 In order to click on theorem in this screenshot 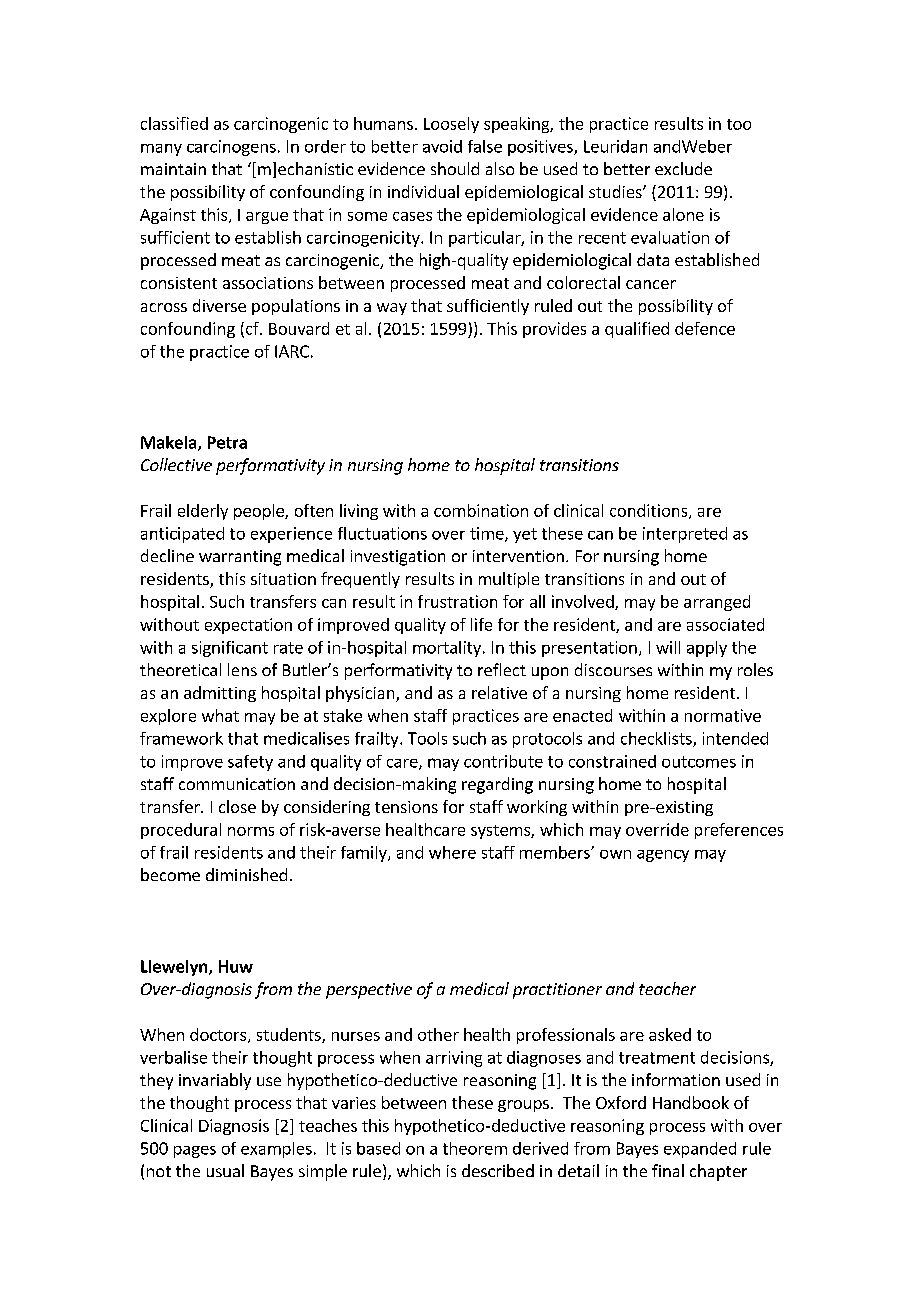, I will do `click(475, 1148)`.
